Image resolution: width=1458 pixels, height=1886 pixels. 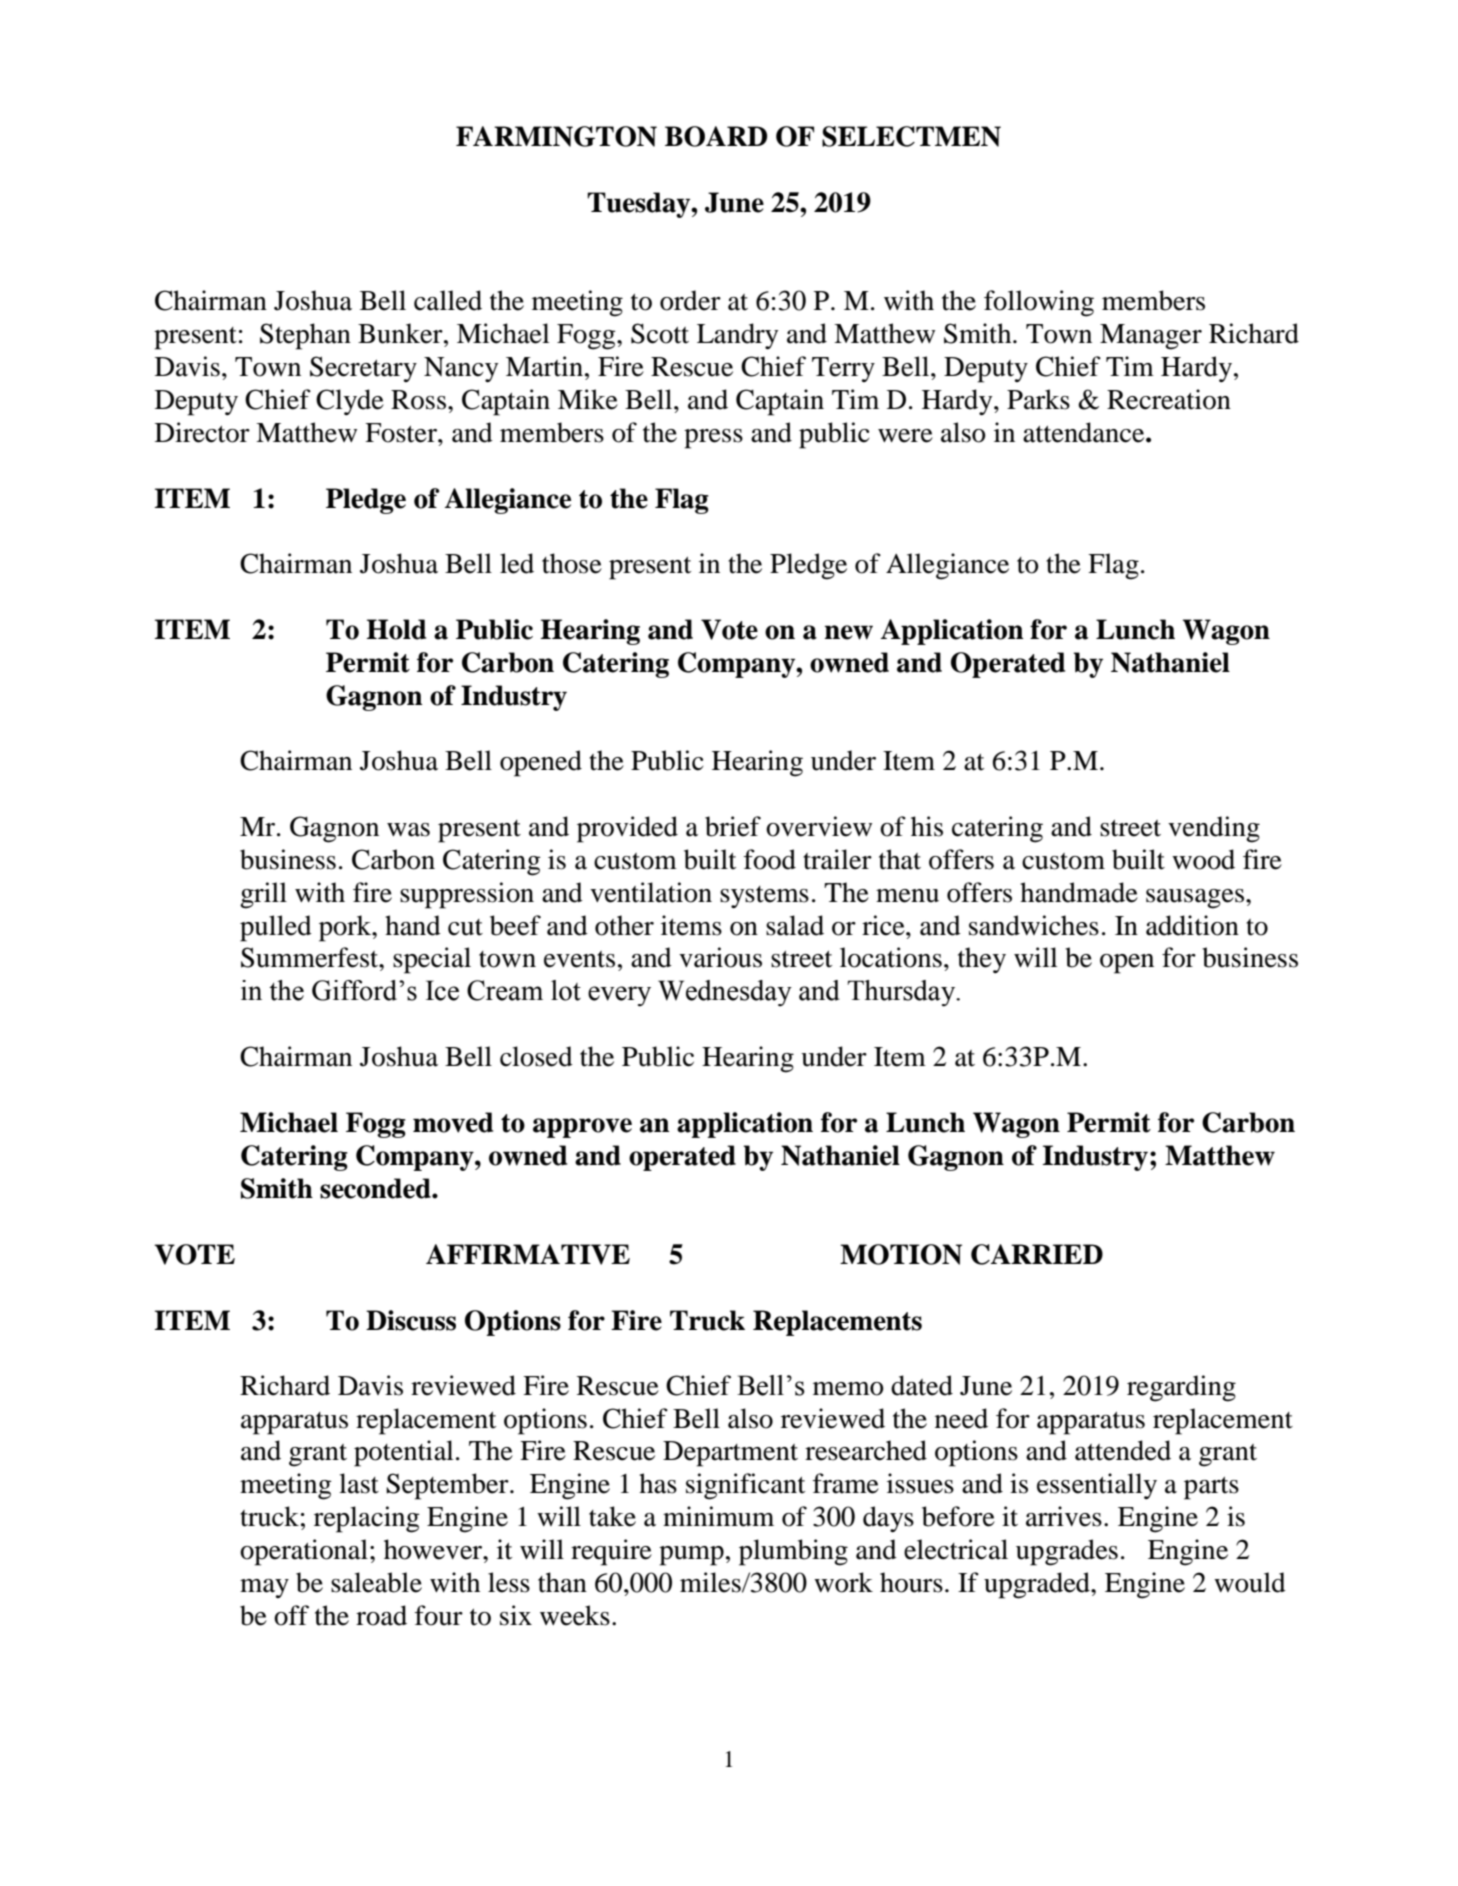 What do you see at coordinates (691, 1556) in the screenshot?
I see `pump` at bounding box center [691, 1556].
